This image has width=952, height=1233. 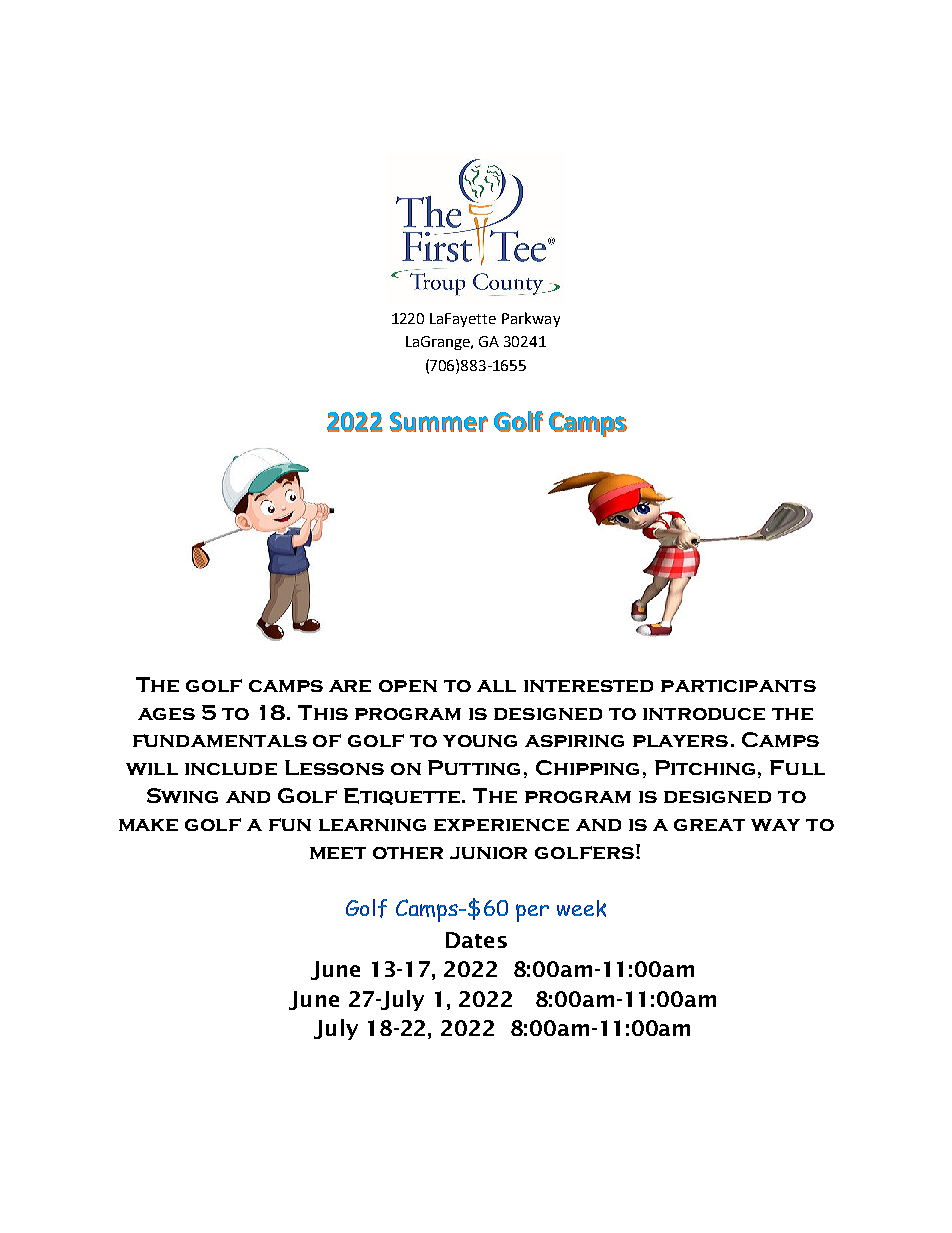 What do you see at coordinates (480, 741) in the image?
I see `young` at bounding box center [480, 741].
